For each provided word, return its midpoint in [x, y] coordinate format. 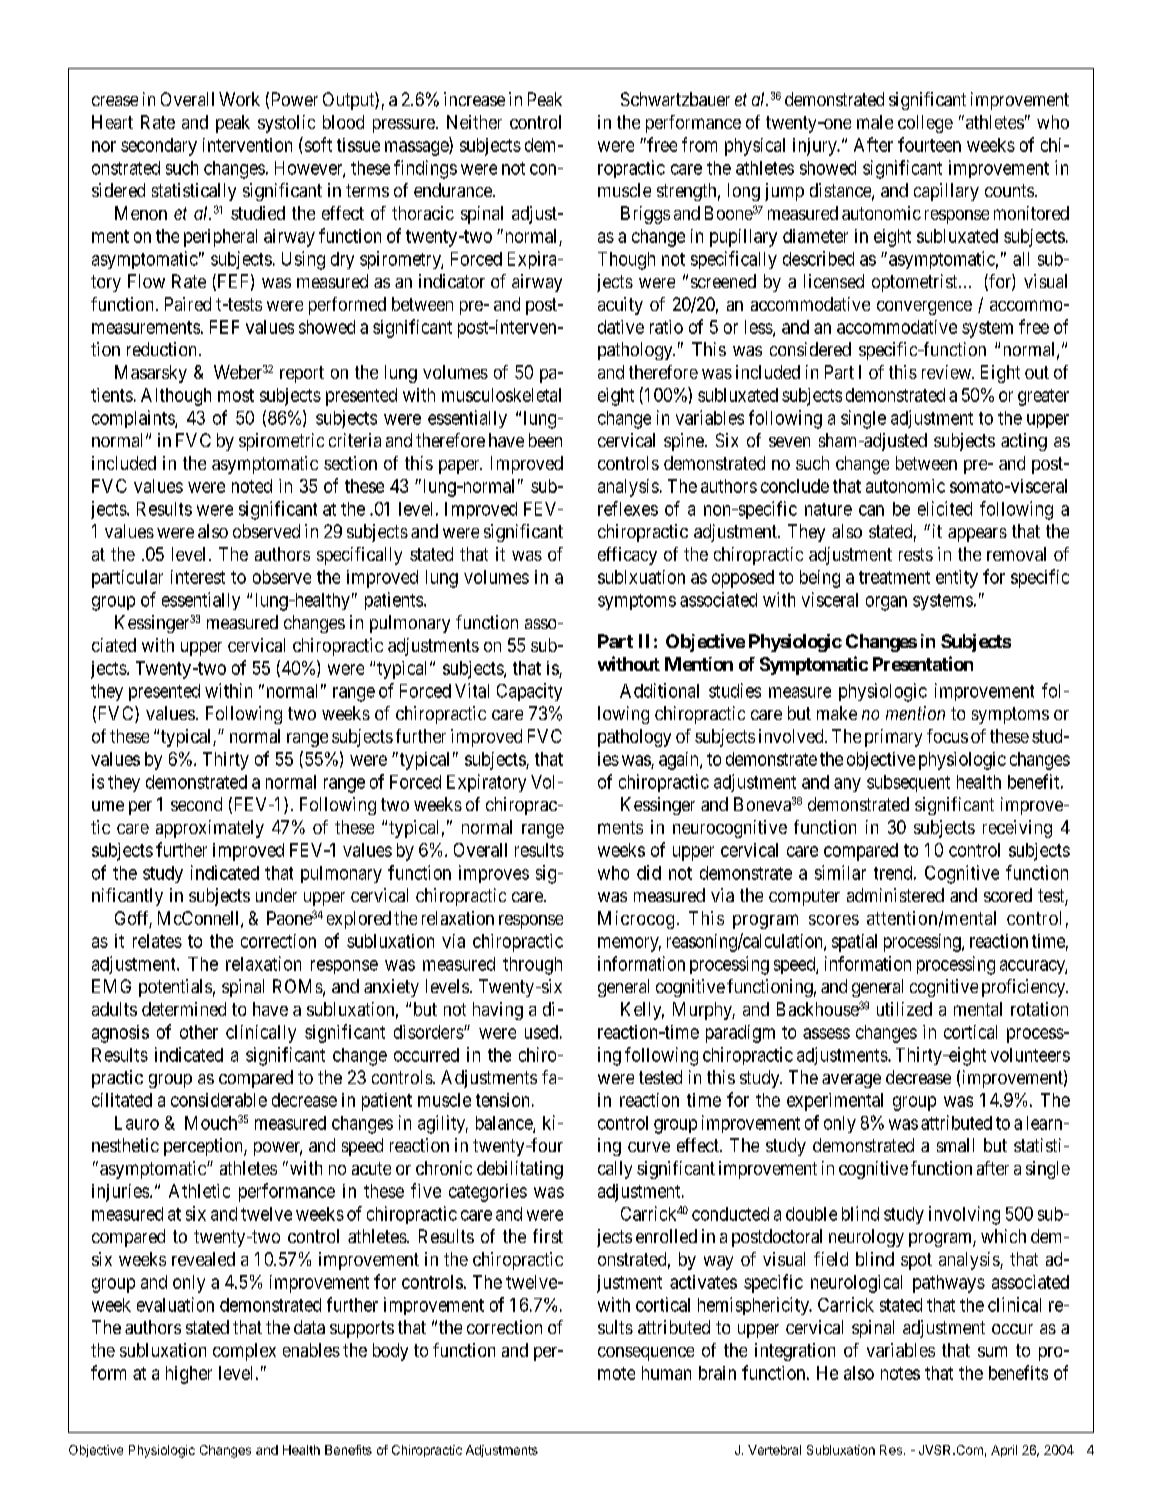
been [545, 440]
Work [239, 99]
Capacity [529, 692]
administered [895, 895]
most [236, 395]
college [925, 124]
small [955, 1145]
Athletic [199, 1191]
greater [1043, 397]
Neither [474, 122]
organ [886, 603]
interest [198, 577]
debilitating [520, 1170]
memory [629, 944]
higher [189, 1375]
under [276, 895]
